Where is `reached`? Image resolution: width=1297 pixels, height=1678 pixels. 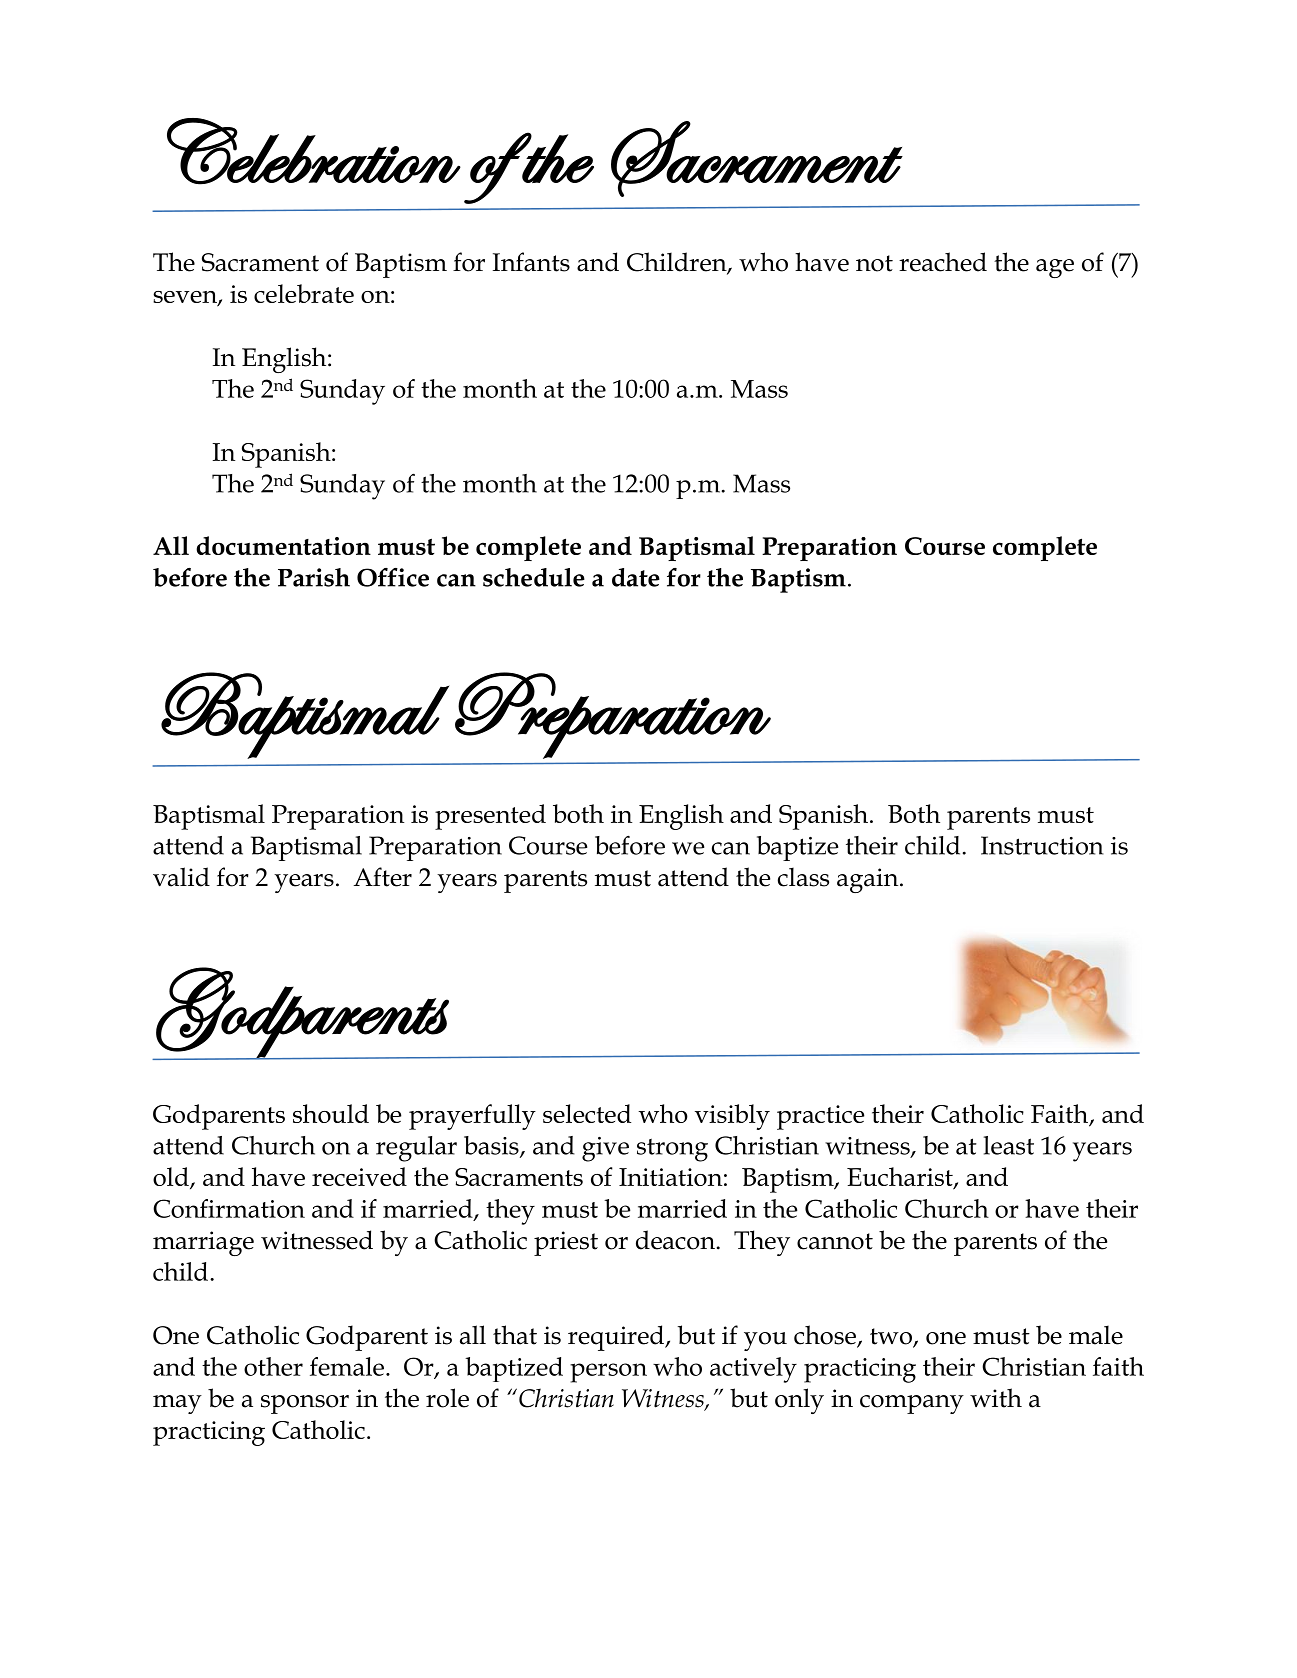
reached is located at coordinates (943, 262).
